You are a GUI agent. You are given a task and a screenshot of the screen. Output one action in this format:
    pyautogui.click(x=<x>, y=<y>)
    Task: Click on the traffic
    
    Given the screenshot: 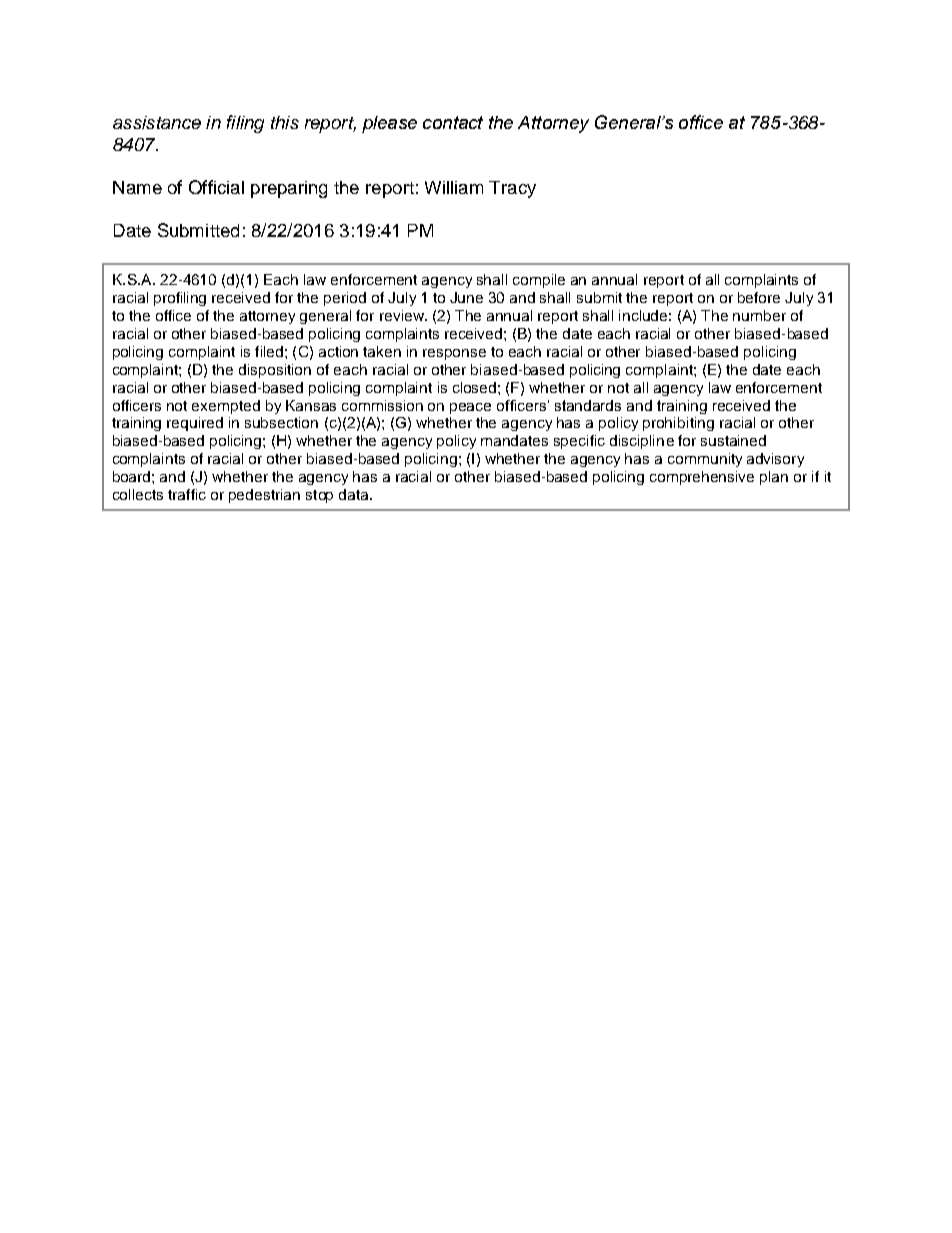 What is the action you would take?
    pyautogui.click(x=187, y=494)
